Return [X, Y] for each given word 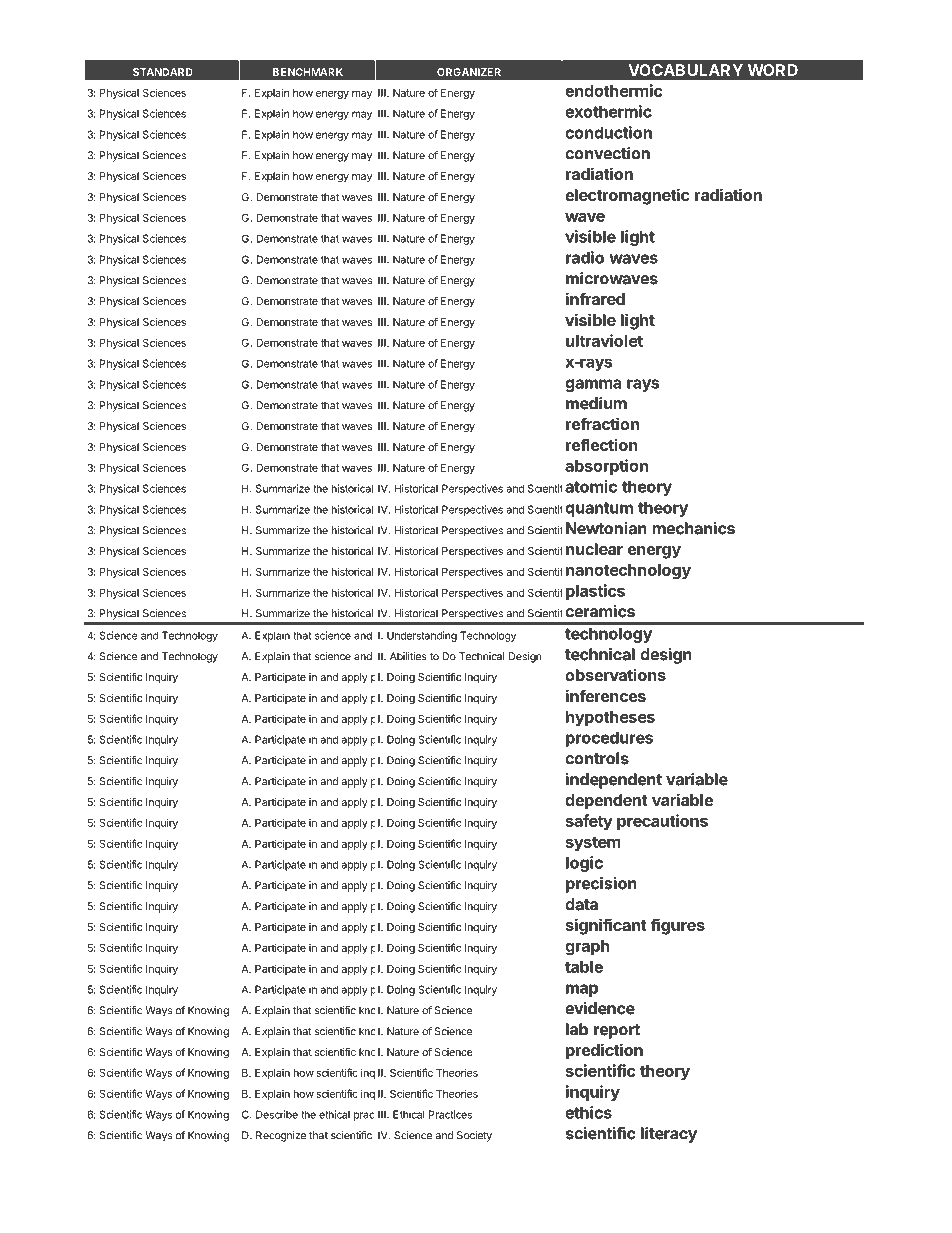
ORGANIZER [469, 72]
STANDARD [163, 72]
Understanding [422, 636]
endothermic [614, 90]
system [592, 845]
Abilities [408, 656]
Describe [277, 1114]
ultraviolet [604, 340]
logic [584, 865]
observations [615, 674]
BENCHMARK [308, 72]
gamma [593, 386]
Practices [450, 1114]
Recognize [281, 1136]
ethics [588, 1112]
